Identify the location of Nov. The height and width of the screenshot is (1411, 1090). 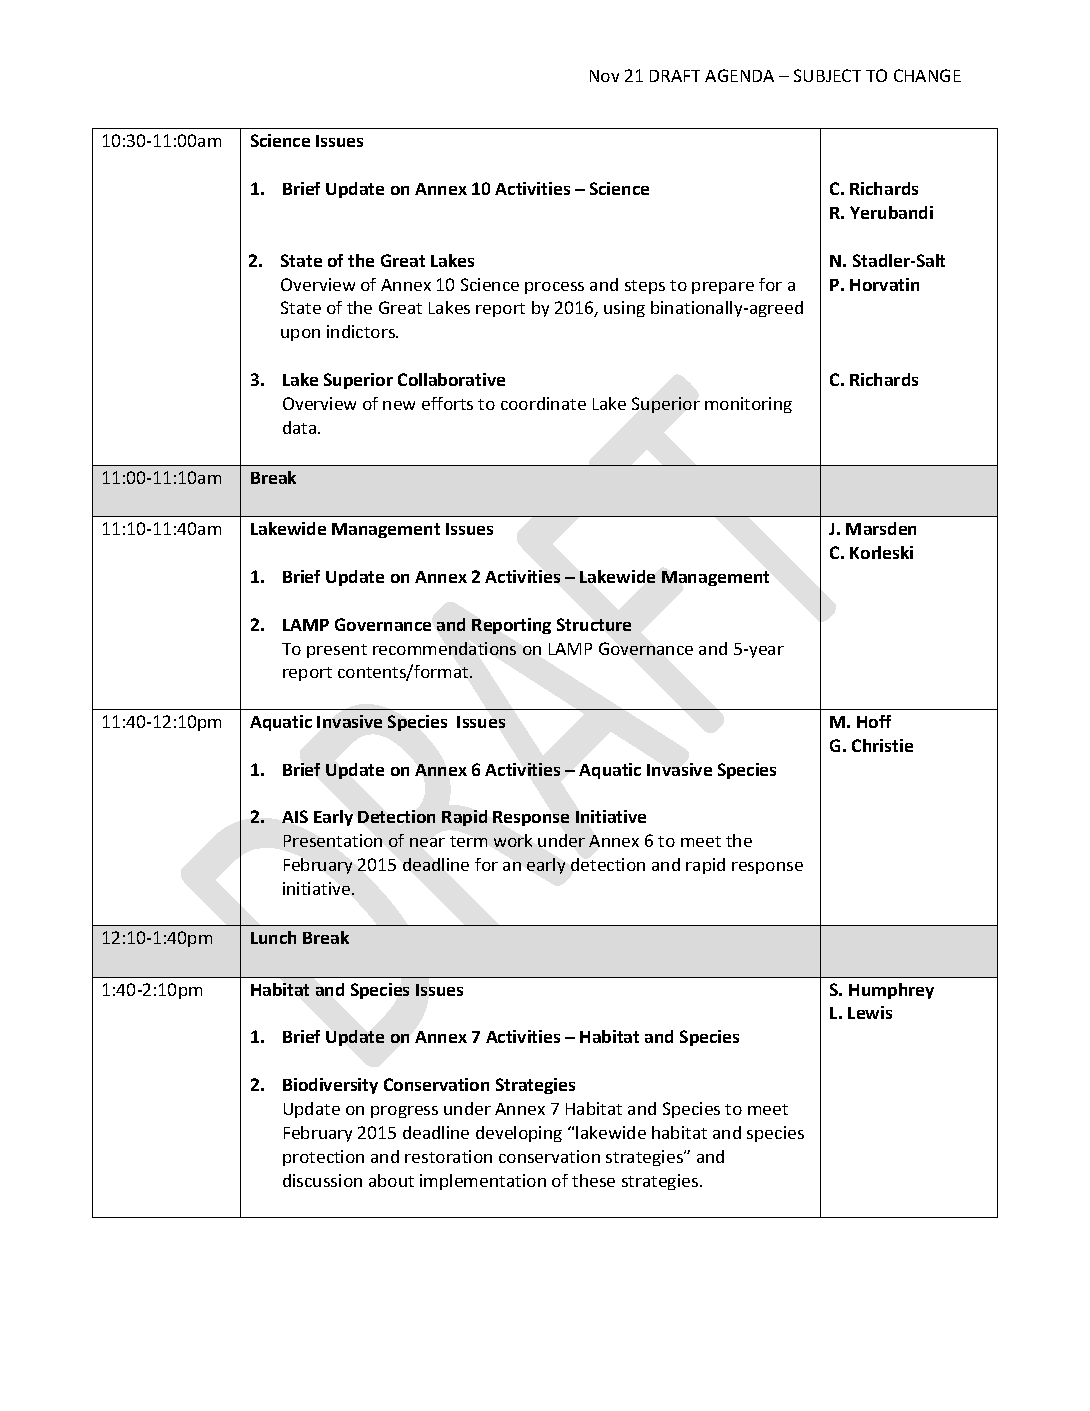
(604, 76).
